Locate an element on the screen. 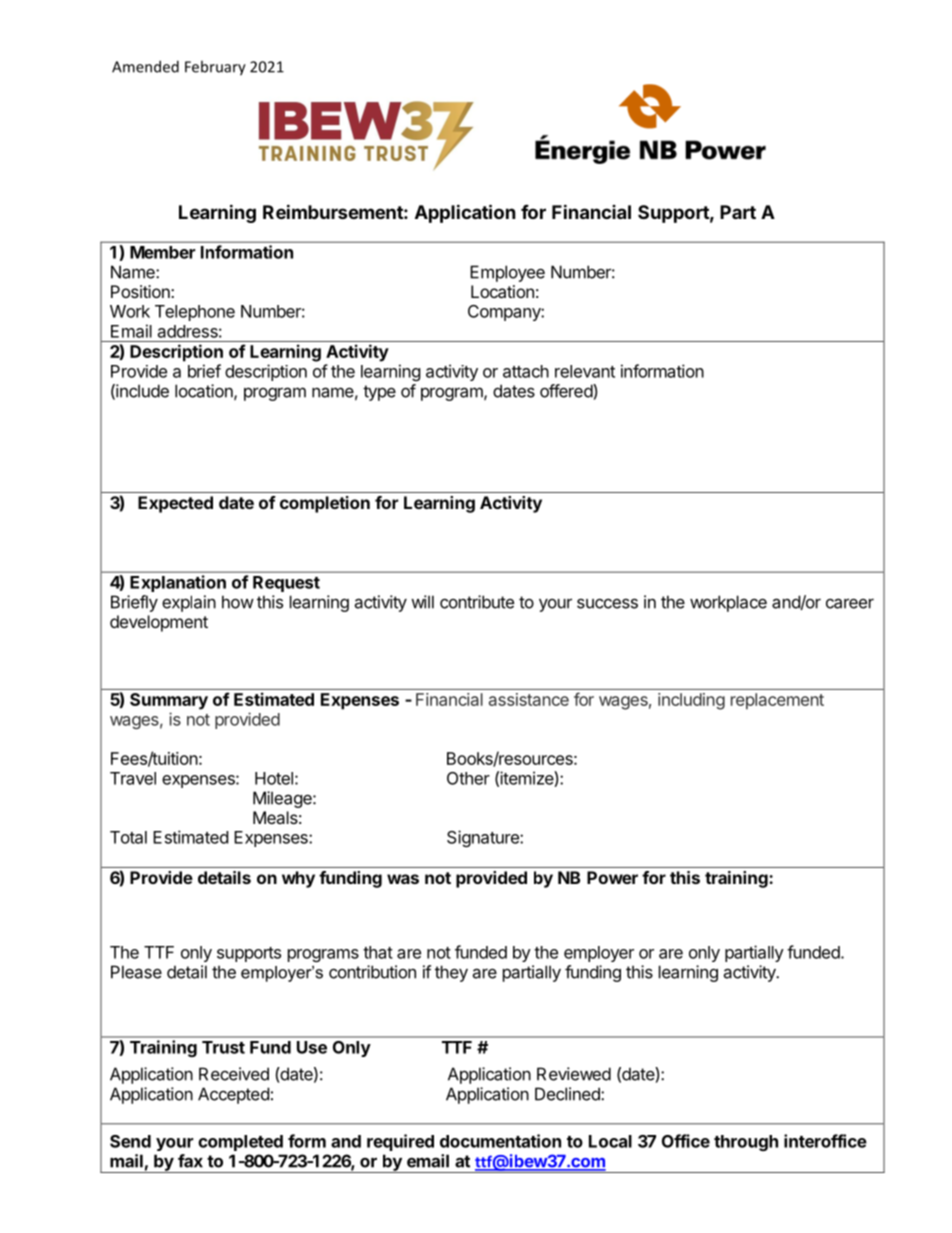  attach is located at coordinates (526, 371).
